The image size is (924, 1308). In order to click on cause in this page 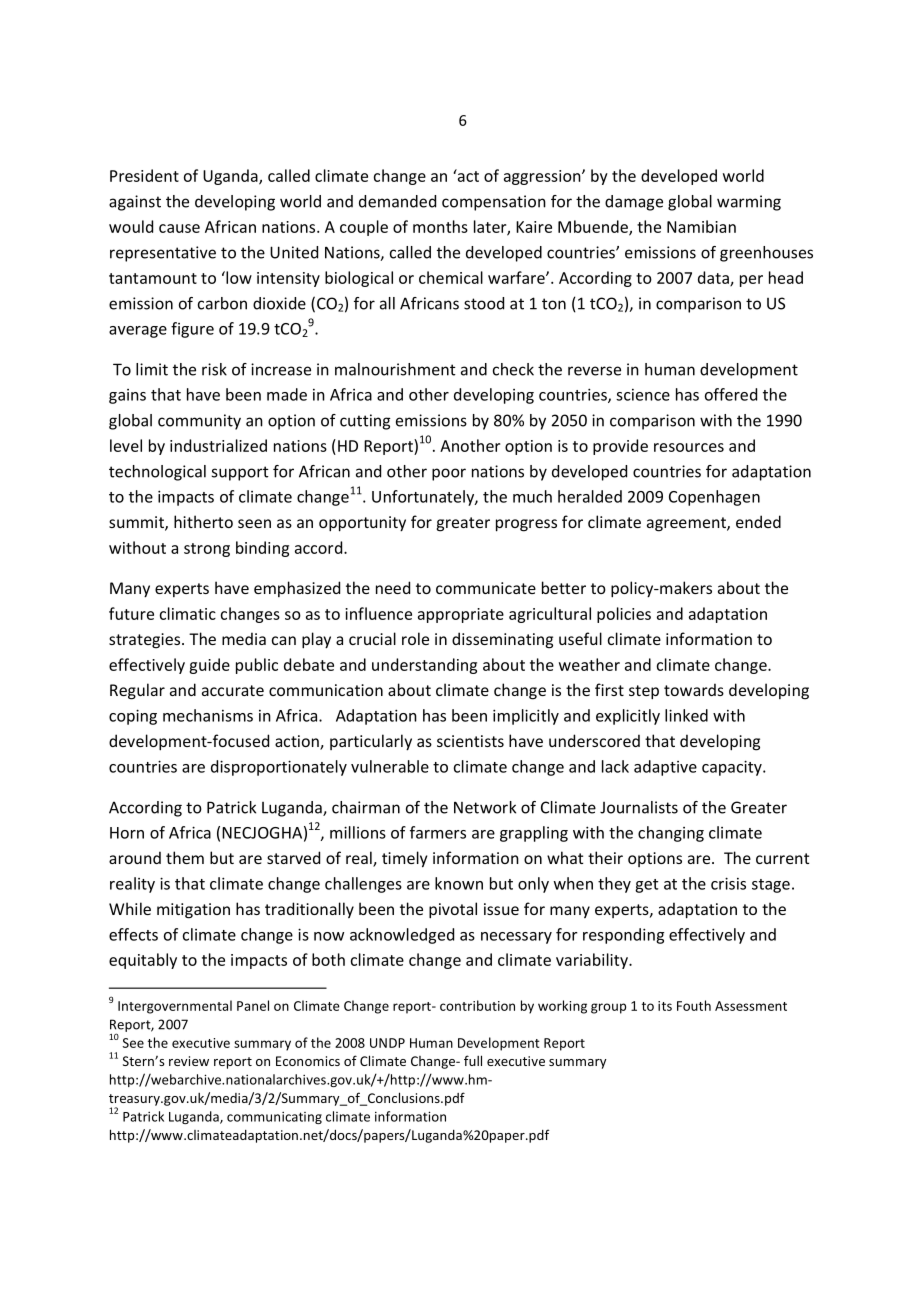, I will do `click(179, 228)`.
